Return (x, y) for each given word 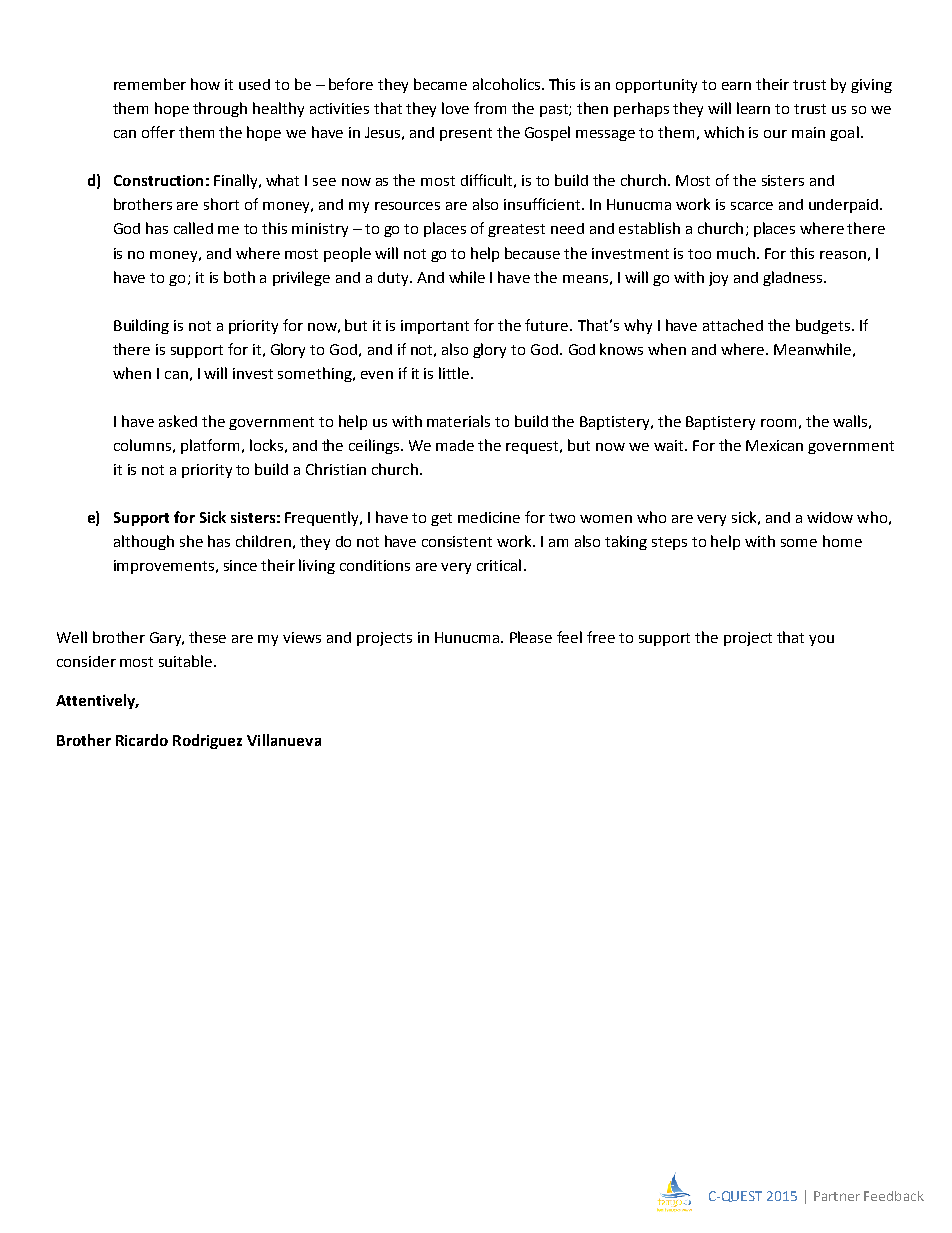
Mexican (774, 445)
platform (210, 446)
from (490, 108)
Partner (837, 1196)
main (808, 132)
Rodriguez (207, 741)
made (455, 445)
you (821, 640)
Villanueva (284, 740)
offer (158, 132)
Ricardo (142, 740)
